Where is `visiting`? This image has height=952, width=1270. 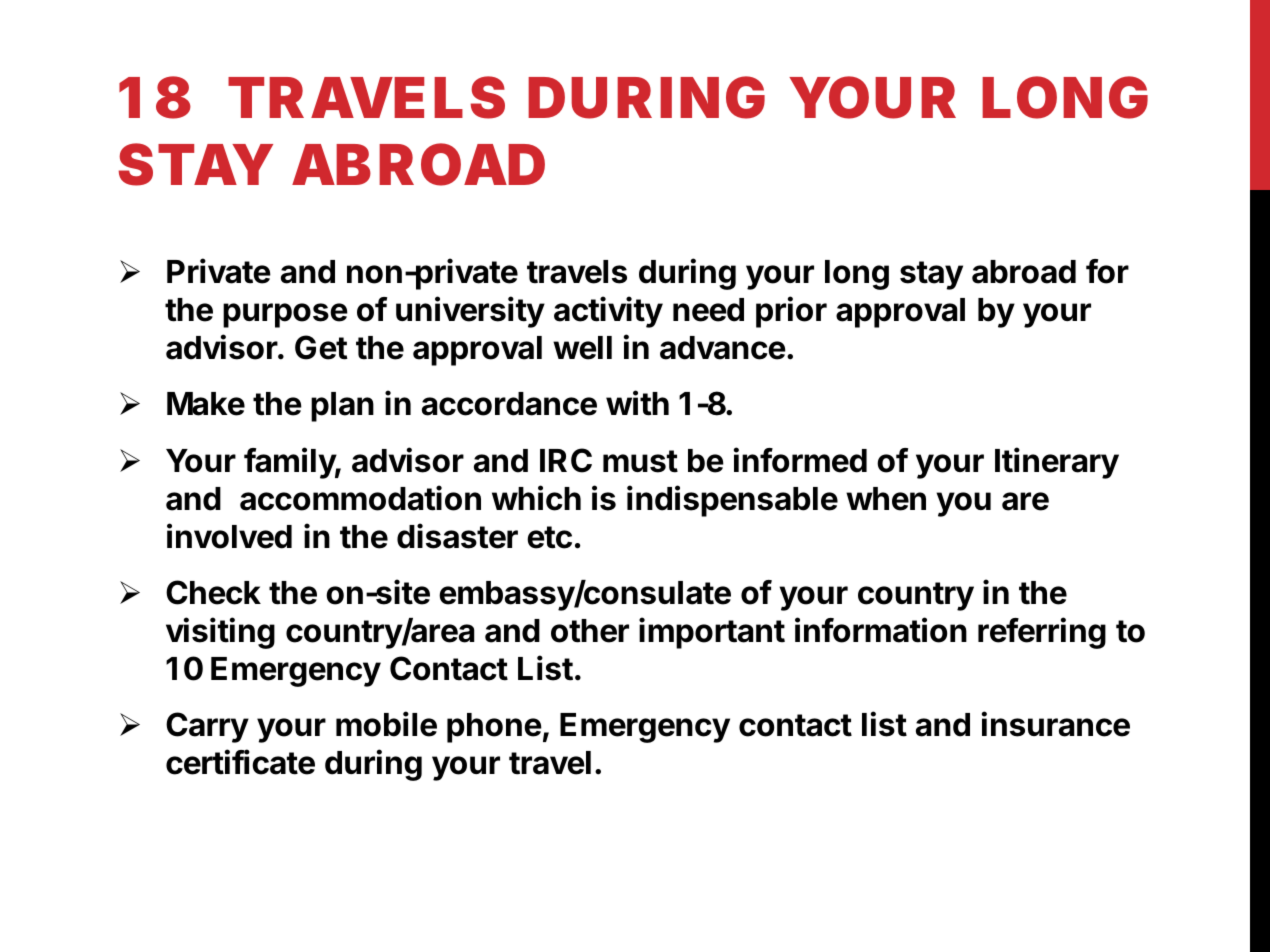
visiting is located at coordinates (220, 633).
